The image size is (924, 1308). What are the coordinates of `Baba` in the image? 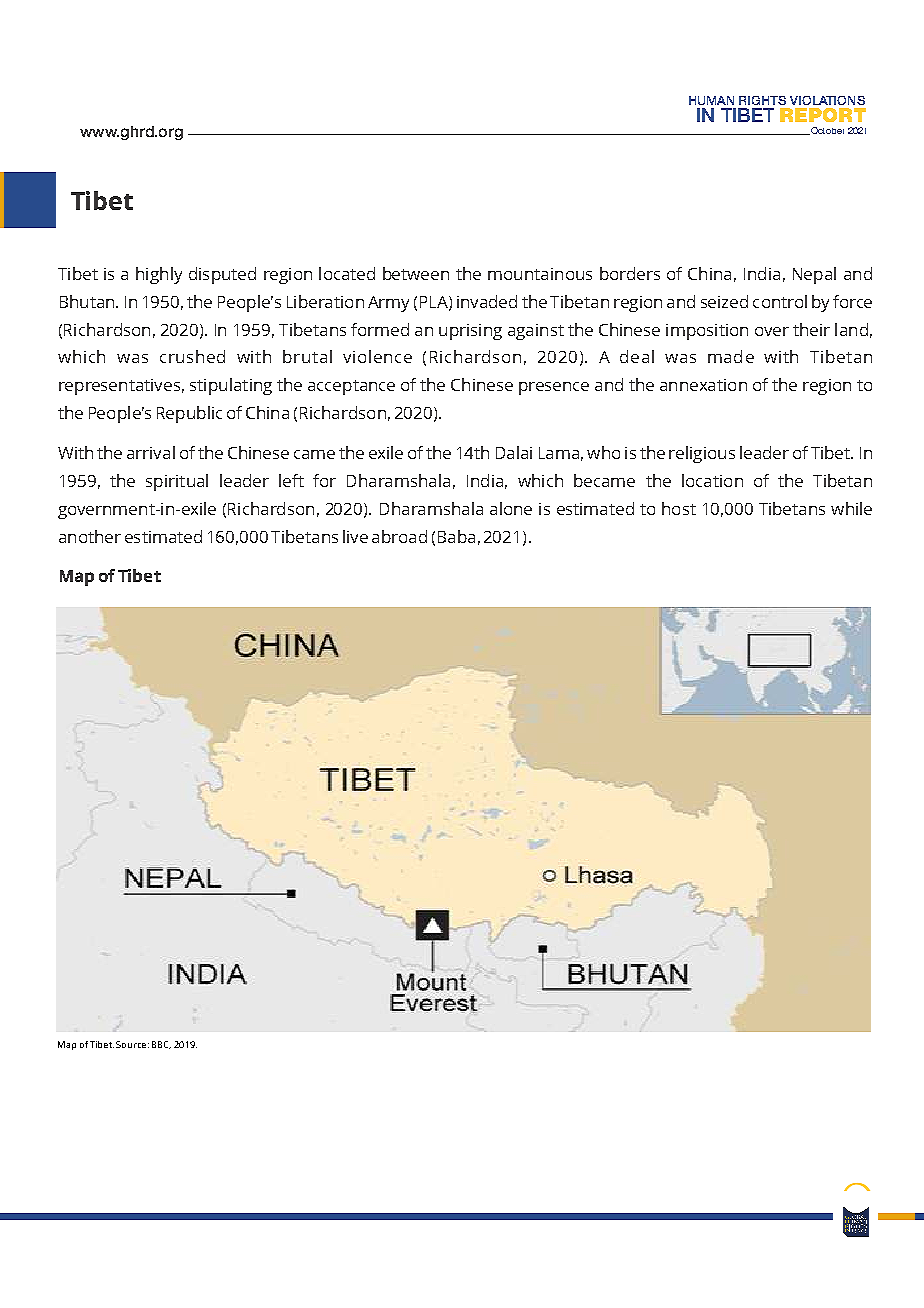 It's located at (456, 536).
